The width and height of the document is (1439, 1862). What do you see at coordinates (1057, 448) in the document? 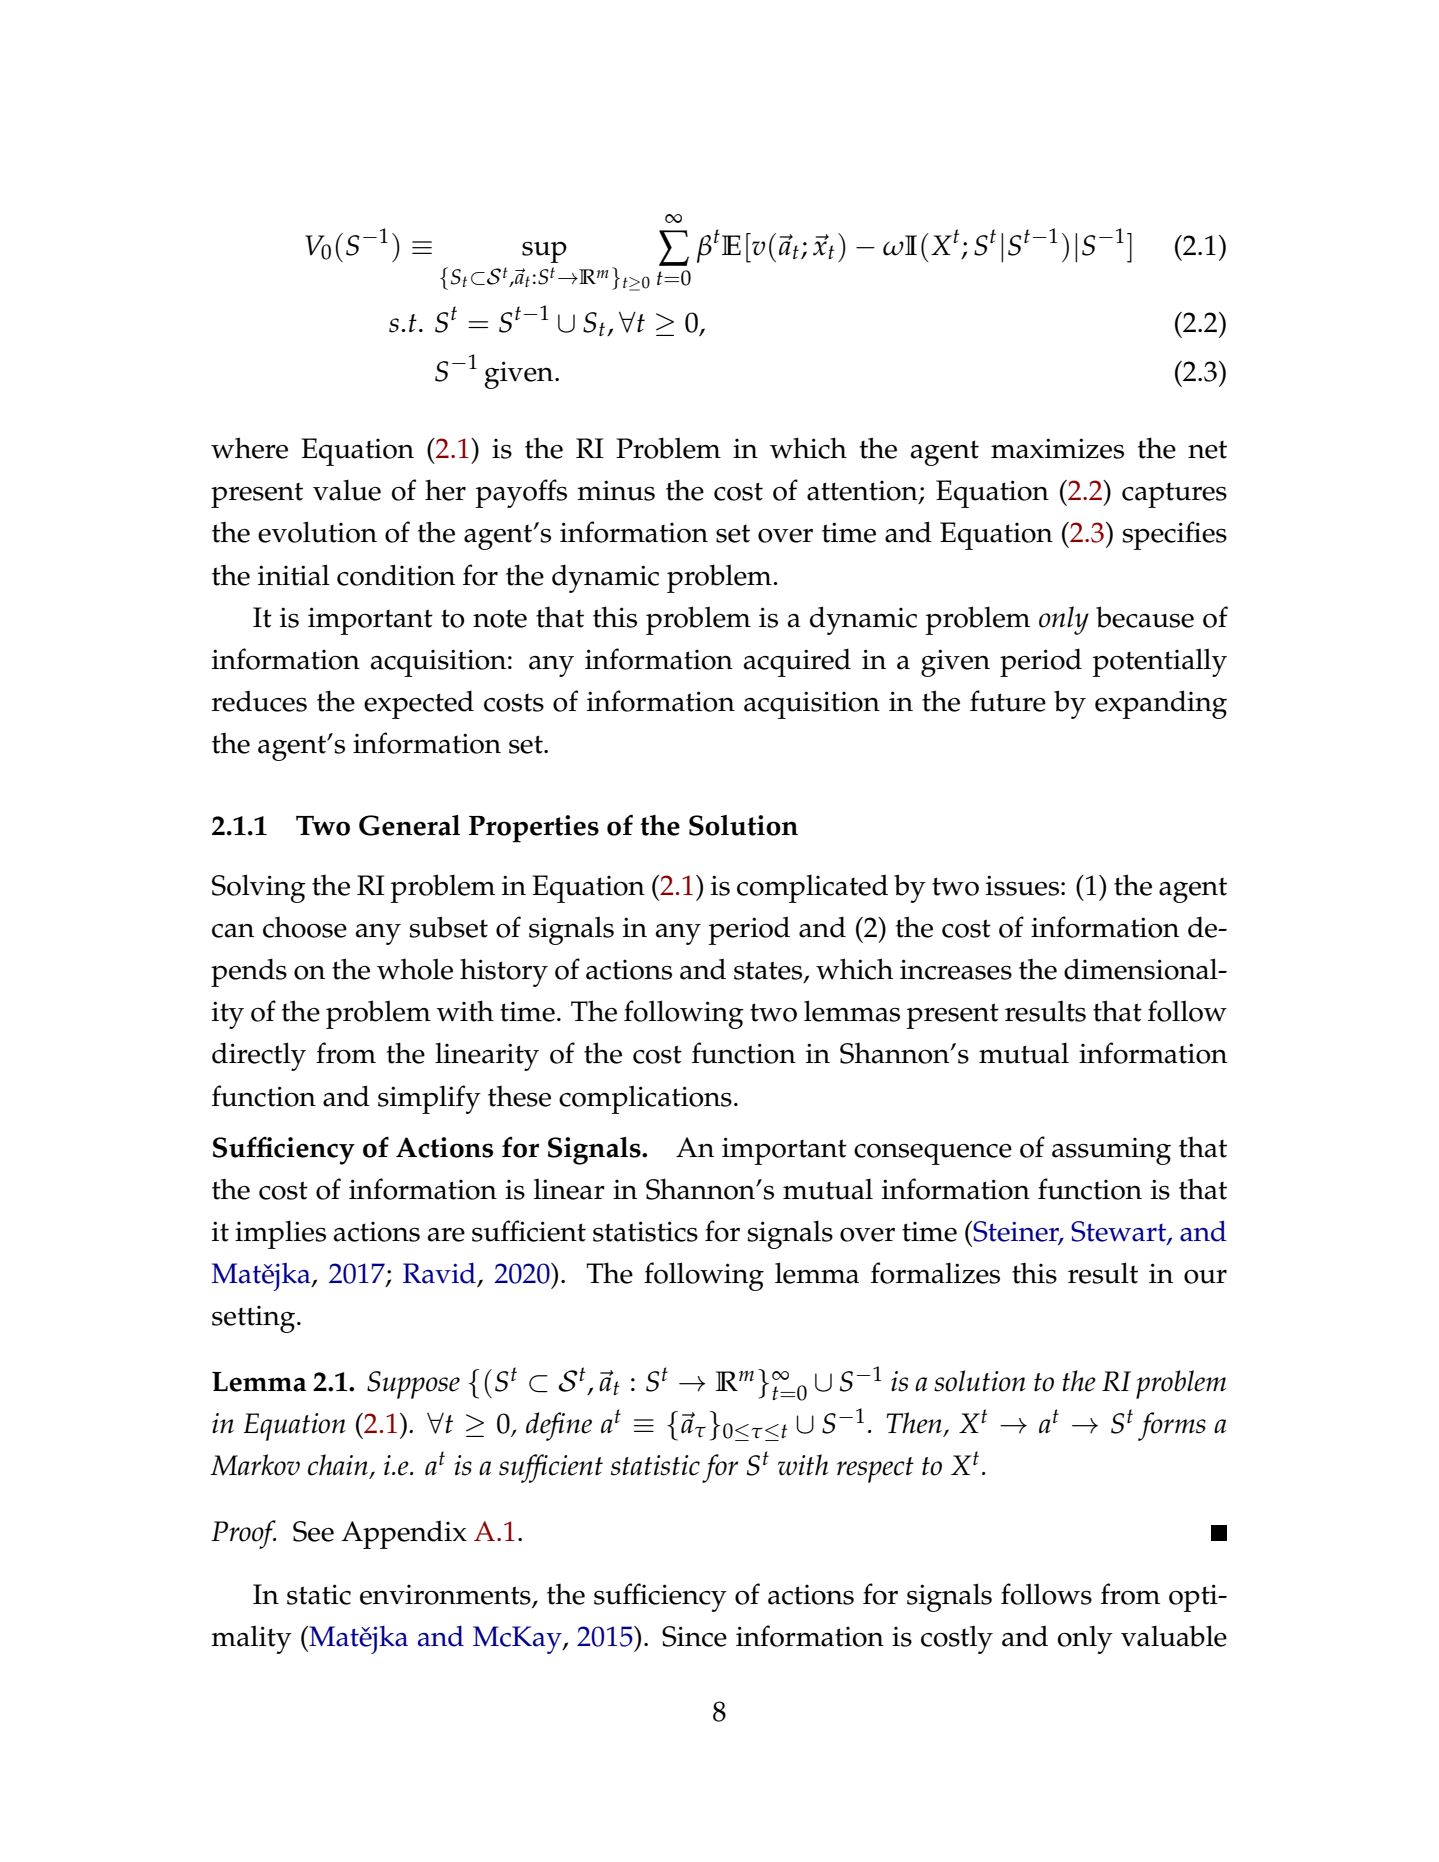
I see `maximizes` at bounding box center [1057, 448].
